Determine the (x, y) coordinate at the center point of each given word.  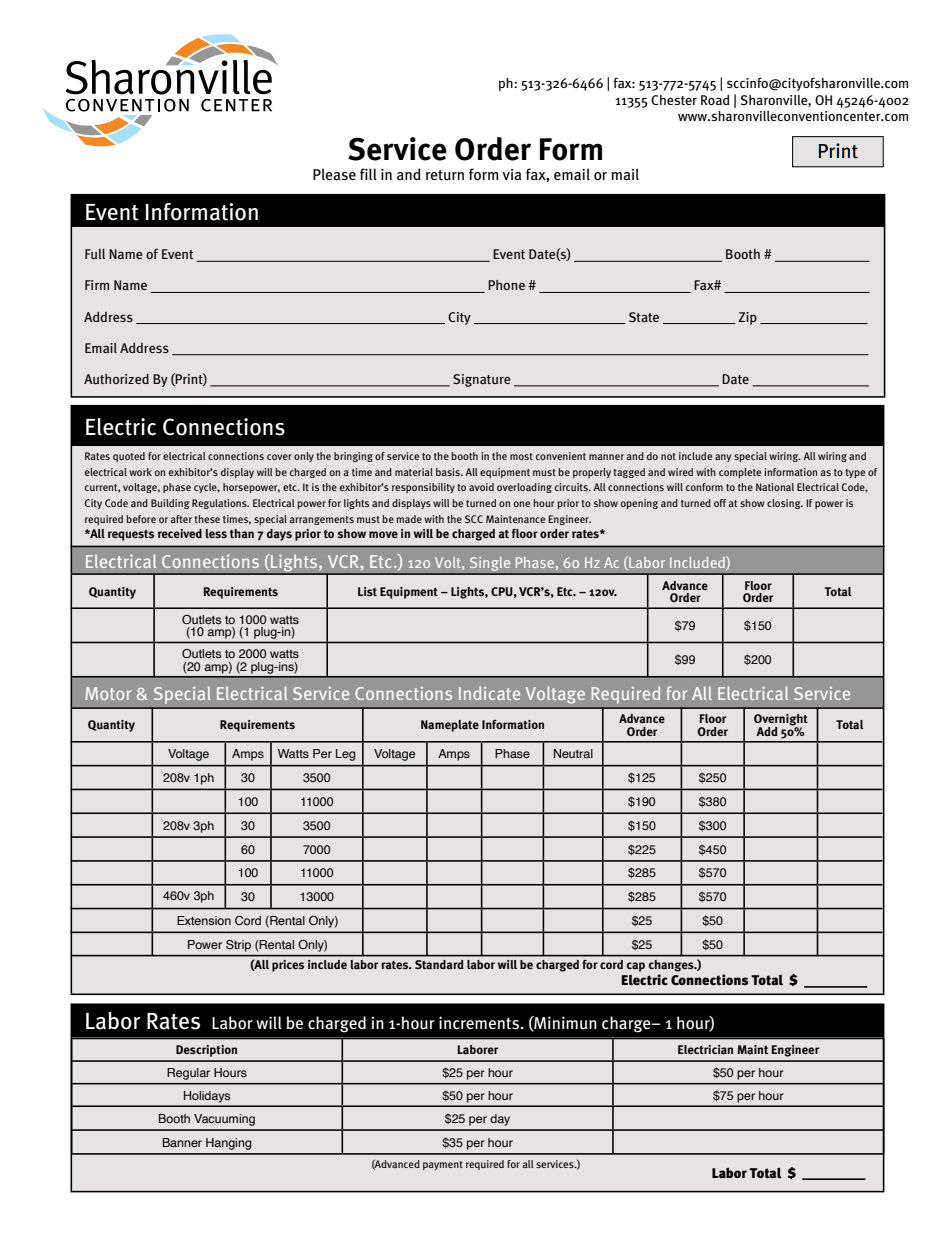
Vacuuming (224, 1120)
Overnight (781, 721)
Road (715, 100)
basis (449, 472)
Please (334, 174)
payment (443, 1165)
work (140, 472)
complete (740, 473)
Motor (108, 693)
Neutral (573, 753)
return (445, 175)
